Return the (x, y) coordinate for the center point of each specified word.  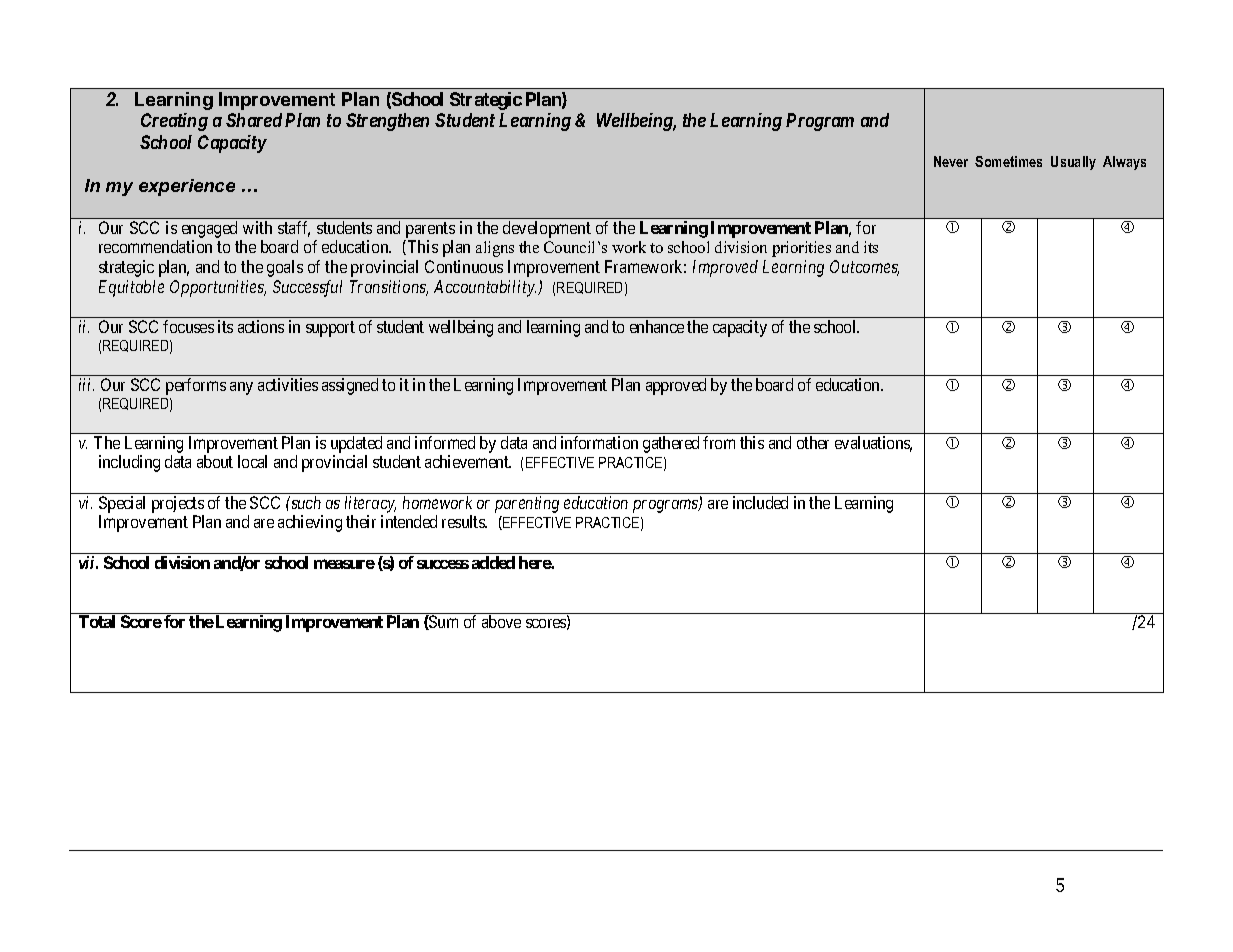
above (501, 621)
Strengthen (387, 122)
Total (97, 621)
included (760, 502)
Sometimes (1008, 161)
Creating (174, 122)
